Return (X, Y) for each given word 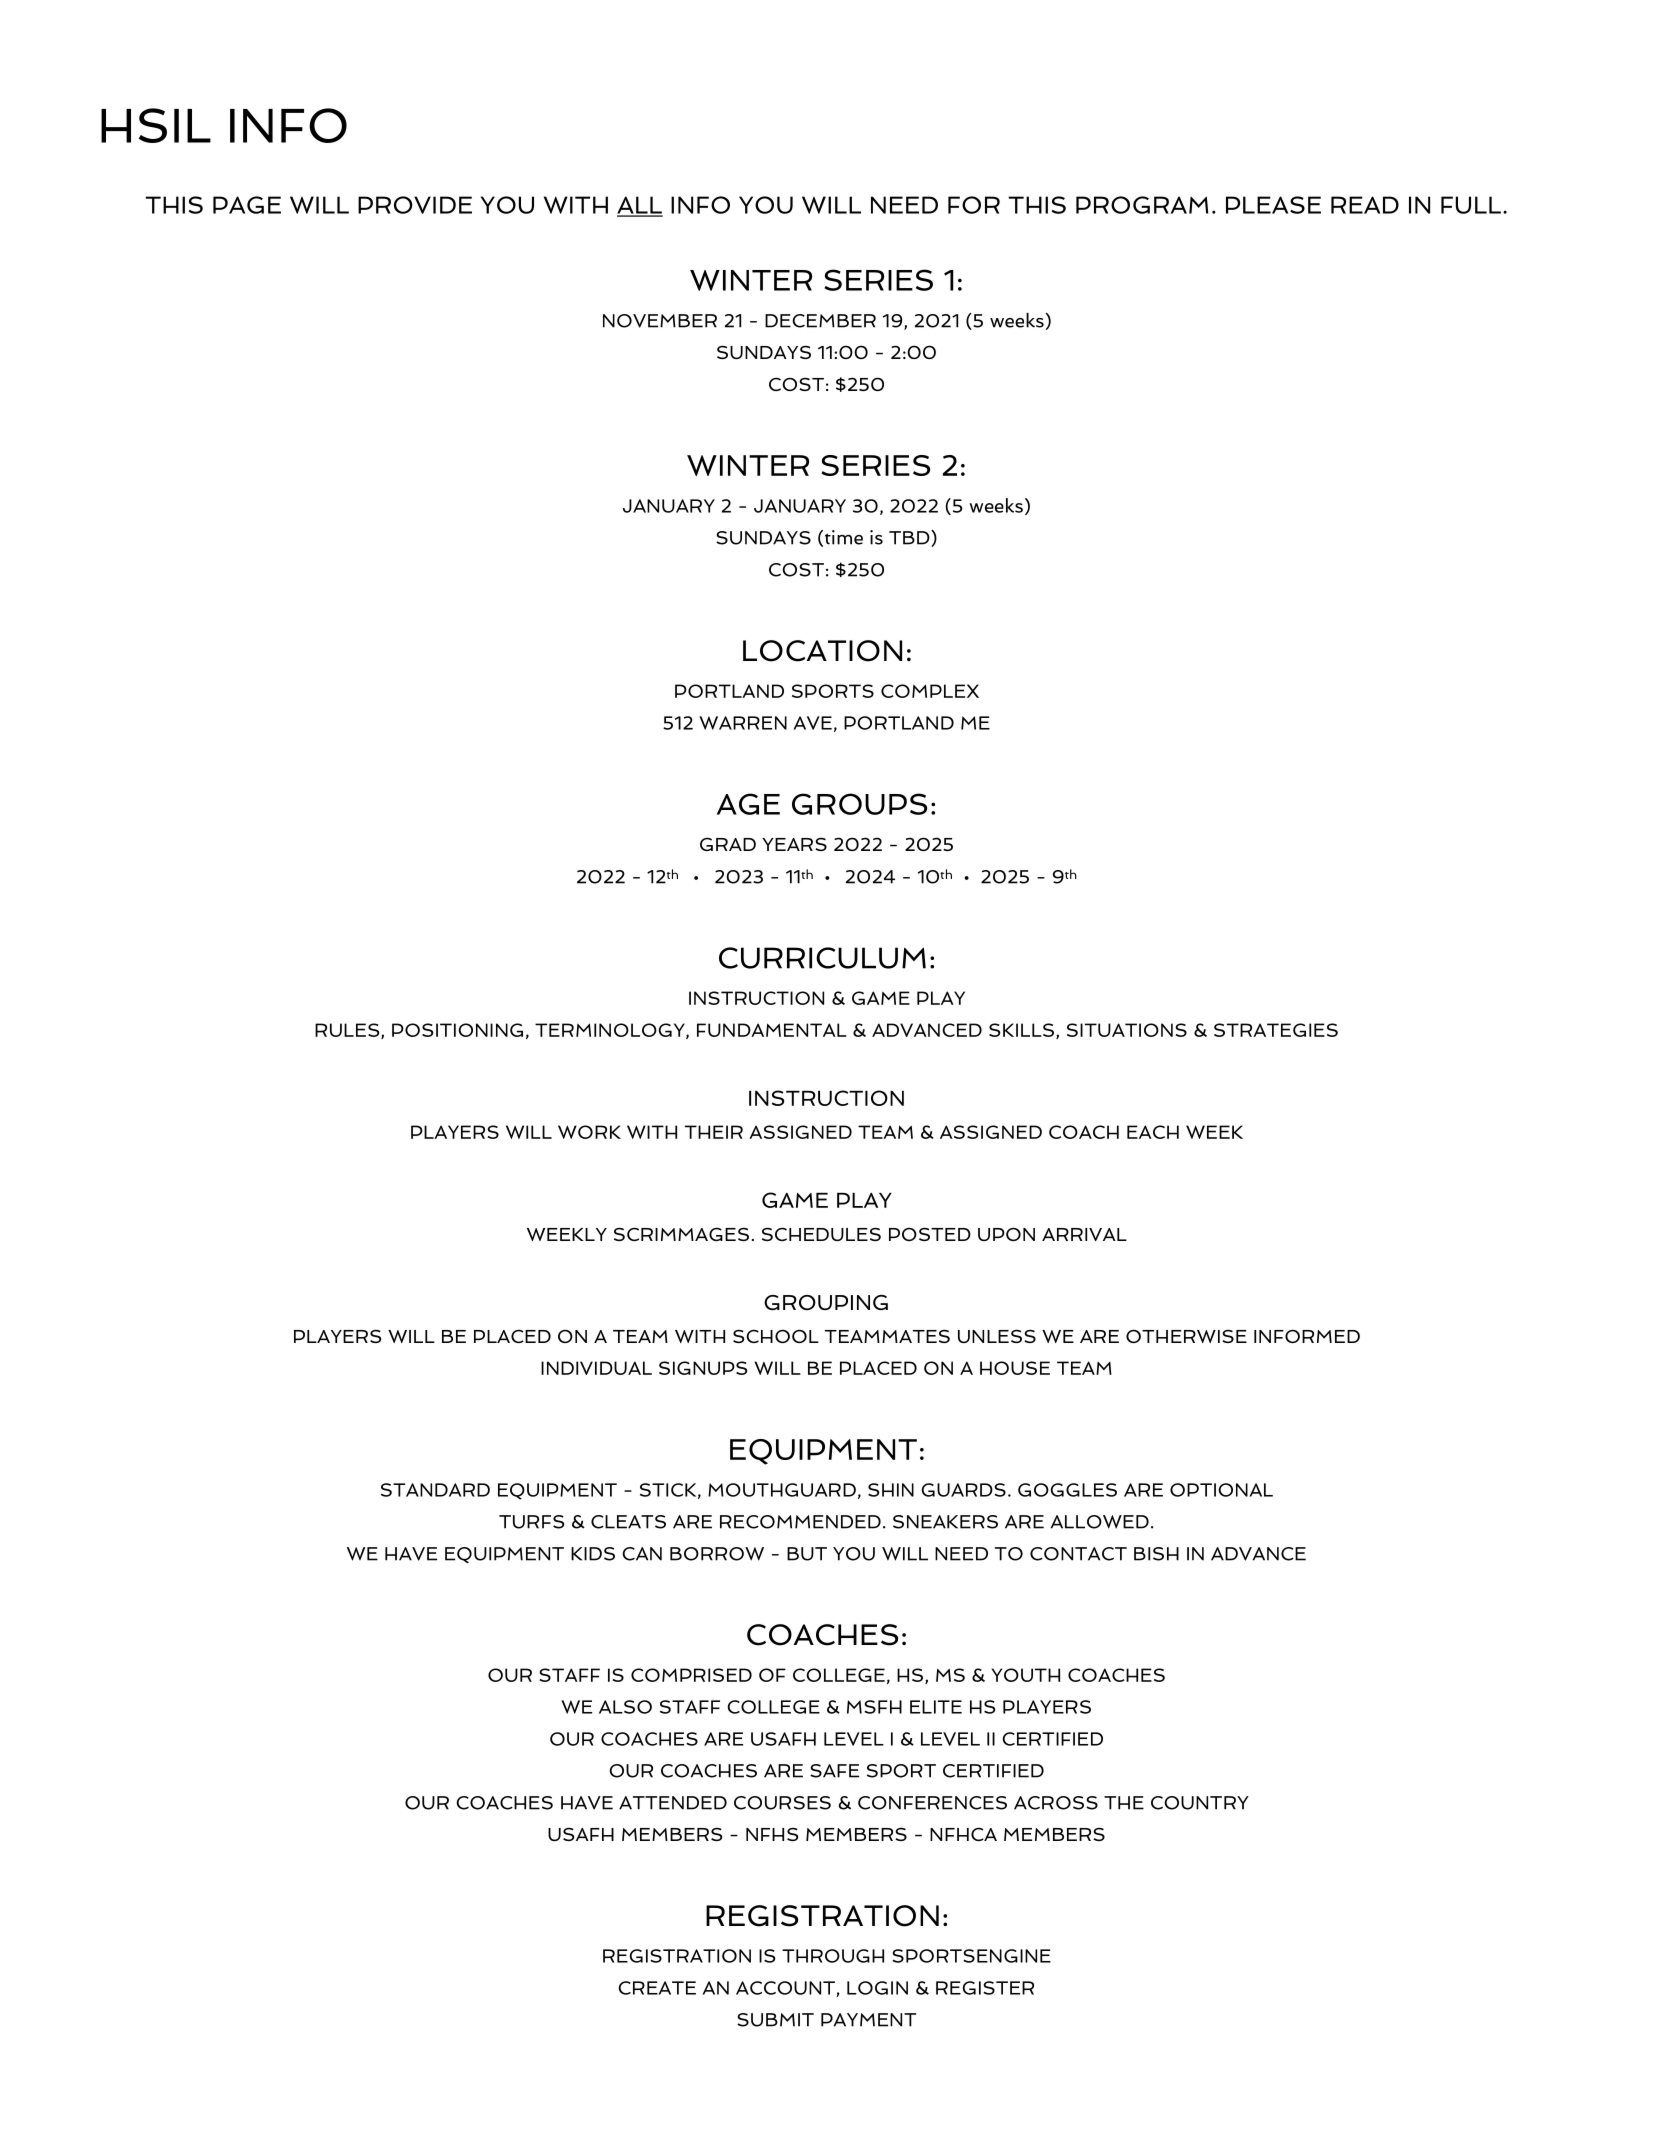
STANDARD (435, 1490)
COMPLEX (930, 691)
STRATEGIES (1276, 1030)
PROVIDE (415, 205)
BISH (1156, 1554)
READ (1365, 205)
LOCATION (822, 651)
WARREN (743, 723)
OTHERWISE (1186, 1336)
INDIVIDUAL (596, 1368)
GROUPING (826, 1303)
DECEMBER (820, 321)
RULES (348, 1031)
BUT (807, 1554)
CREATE (657, 1988)
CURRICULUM (822, 958)
